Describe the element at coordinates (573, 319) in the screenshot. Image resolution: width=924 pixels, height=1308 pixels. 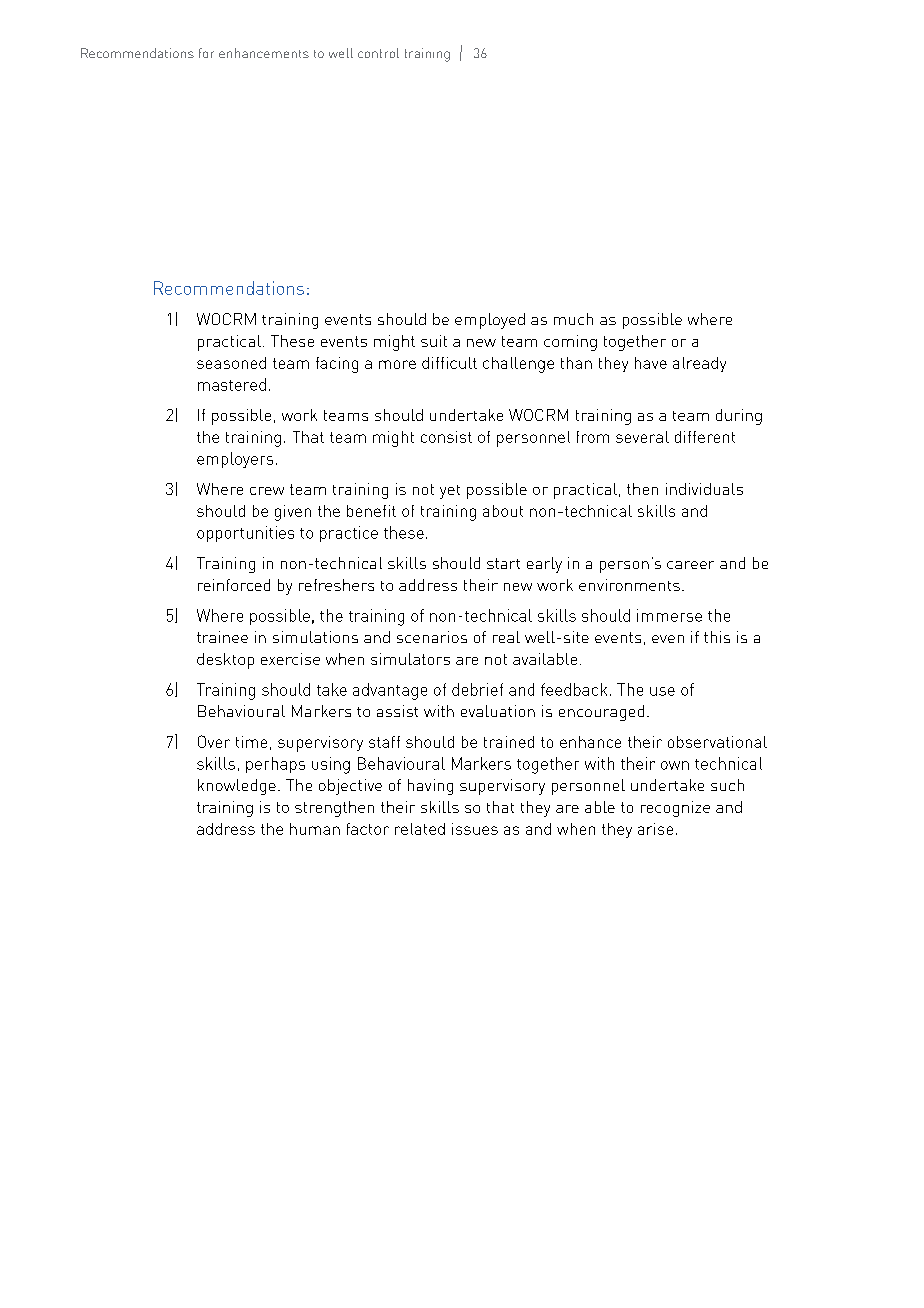
I see `much` at that location.
